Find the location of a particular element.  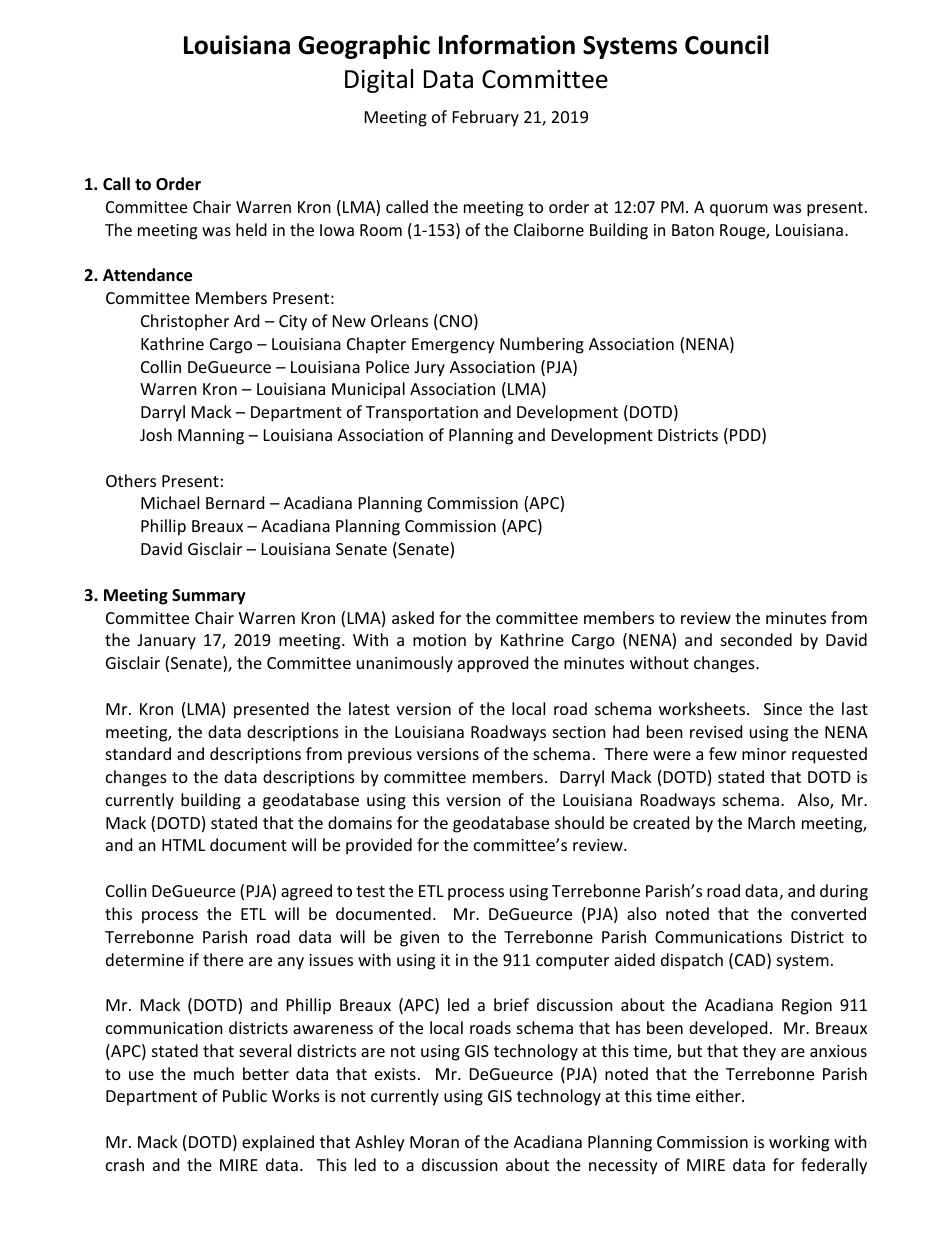

Geographic is located at coordinates (364, 47).
